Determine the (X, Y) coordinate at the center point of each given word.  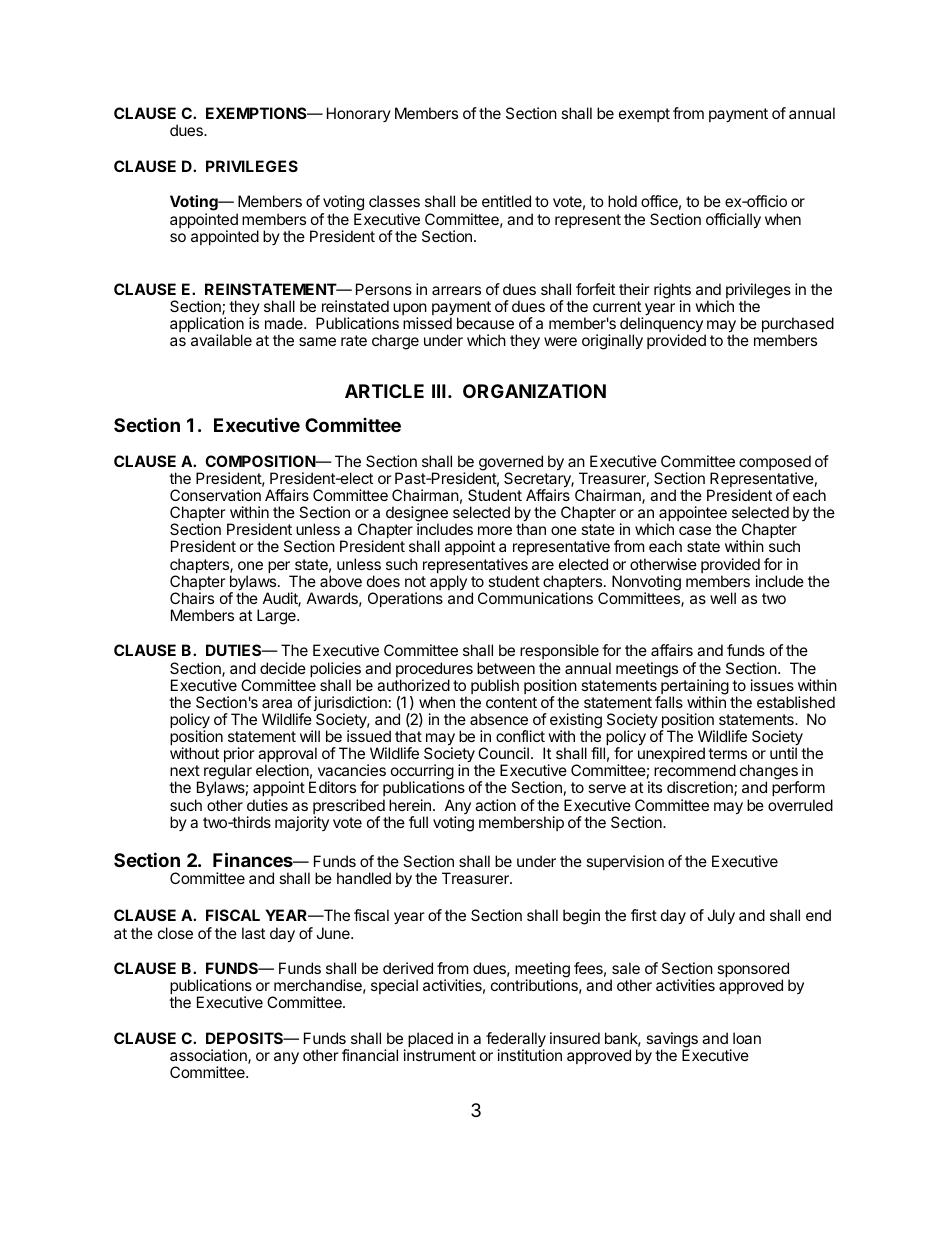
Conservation (215, 495)
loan (747, 1038)
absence (499, 719)
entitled (506, 201)
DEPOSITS (246, 1038)
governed (511, 464)
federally (516, 1041)
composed (775, 464)
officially (733, 221)
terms (727, 753)
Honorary (359, 114)
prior (239, 756)
